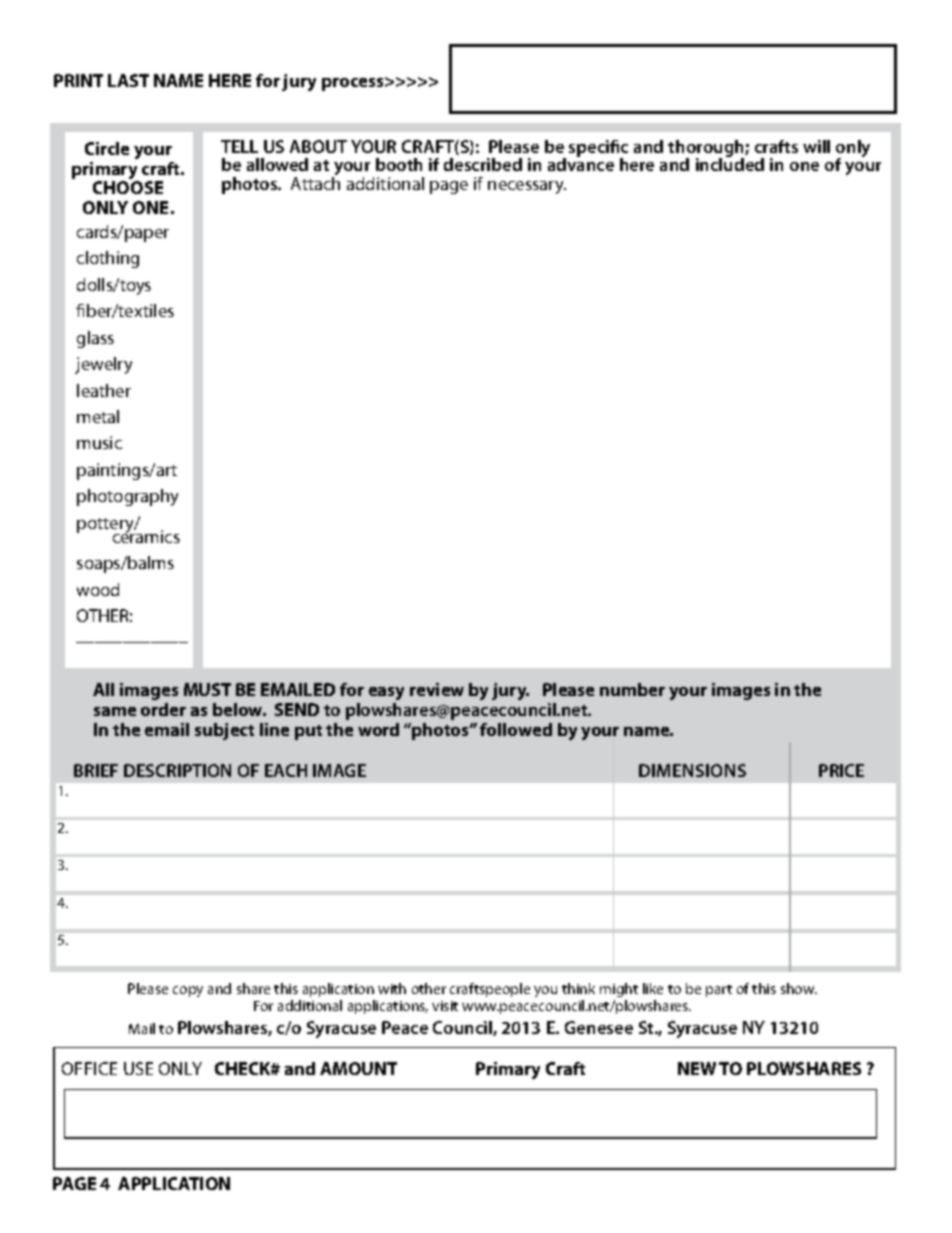 The width and height of the screenshot is (952, 1233). I want to click on followed, so click(516, 729).
